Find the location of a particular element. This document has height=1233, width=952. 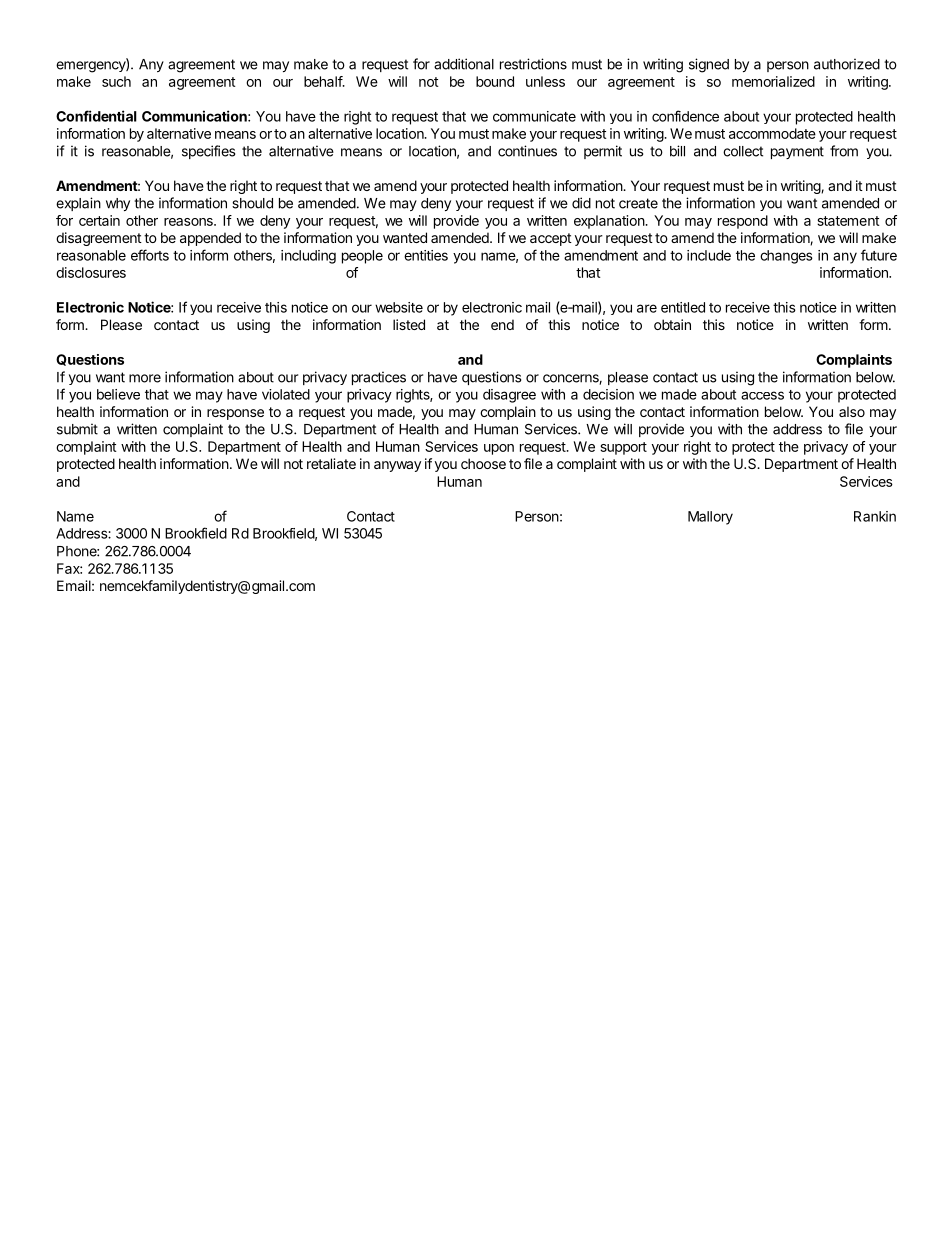

entitled is located at coordinates (683, 307).
